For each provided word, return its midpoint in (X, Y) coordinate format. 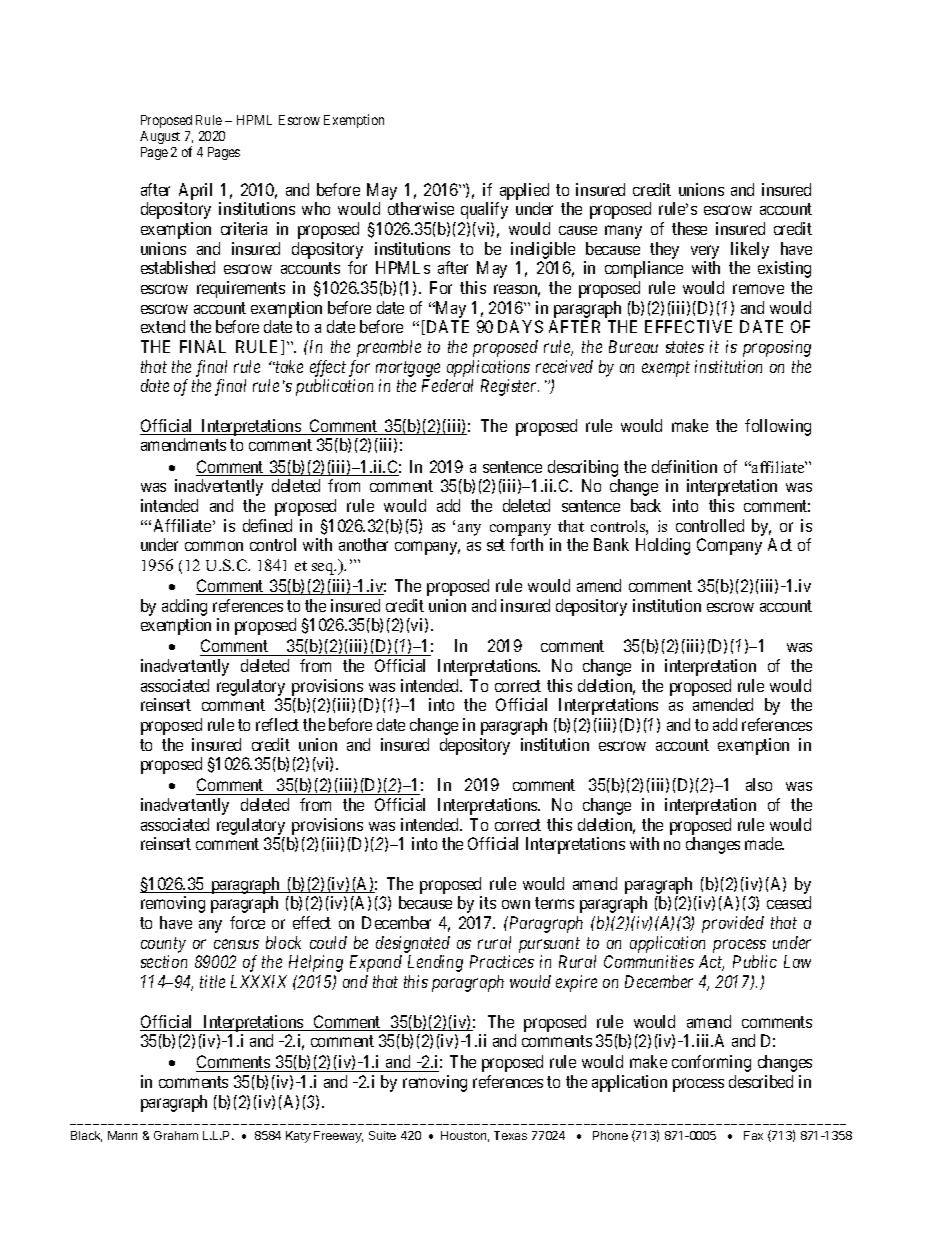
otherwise (421, 208)
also (759, 784)
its (488, 902)
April (195, 191)
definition (684, 466)
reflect (277, 724)
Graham (176, 1135)
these (689, 228)
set (496, 545)
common (214, 546)
